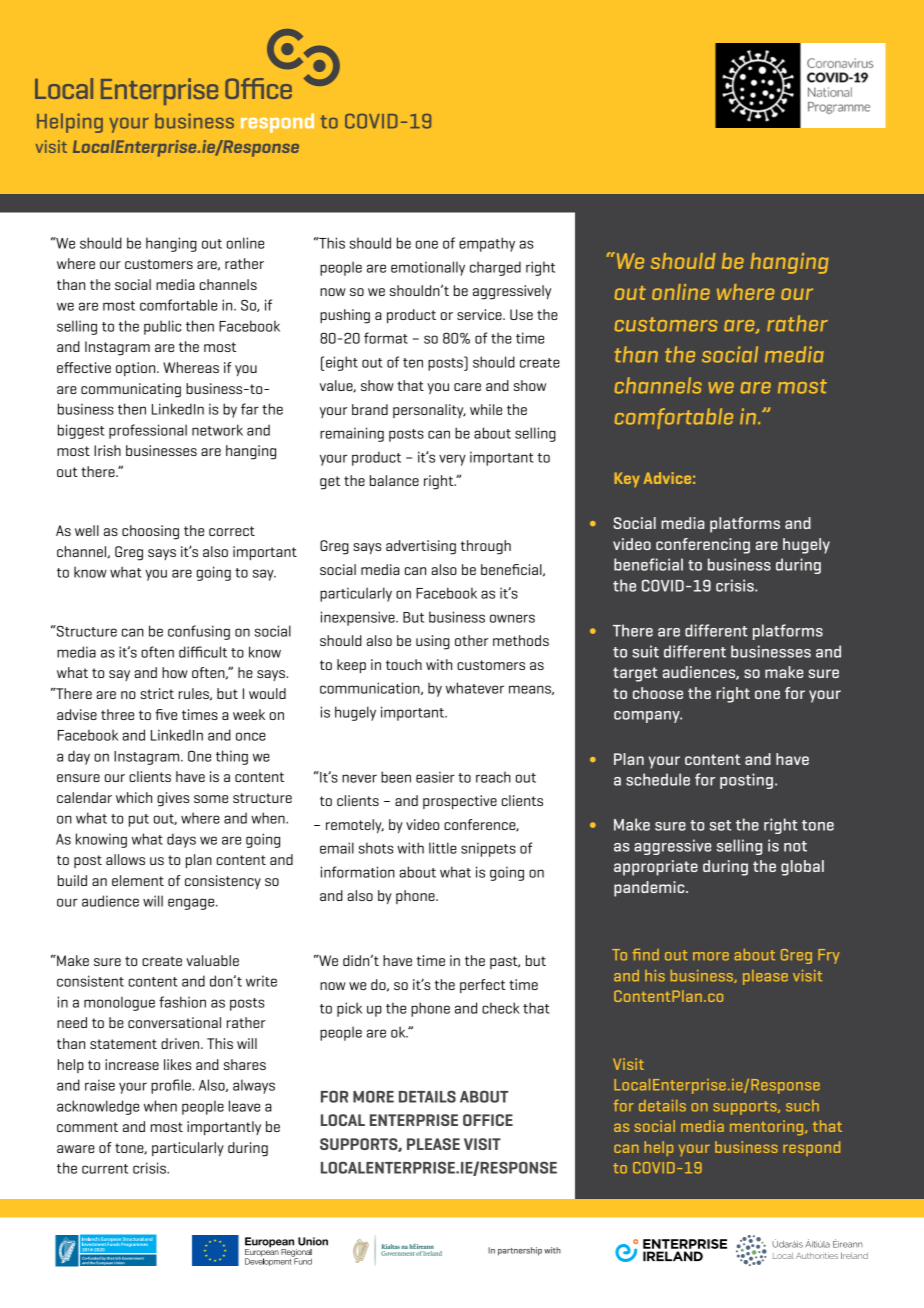 Image resolution: width=924 pixels, height=1308 pixels. Describe the element at coordinates (435, 777) in the screenshot. I see `easier` at that location.
